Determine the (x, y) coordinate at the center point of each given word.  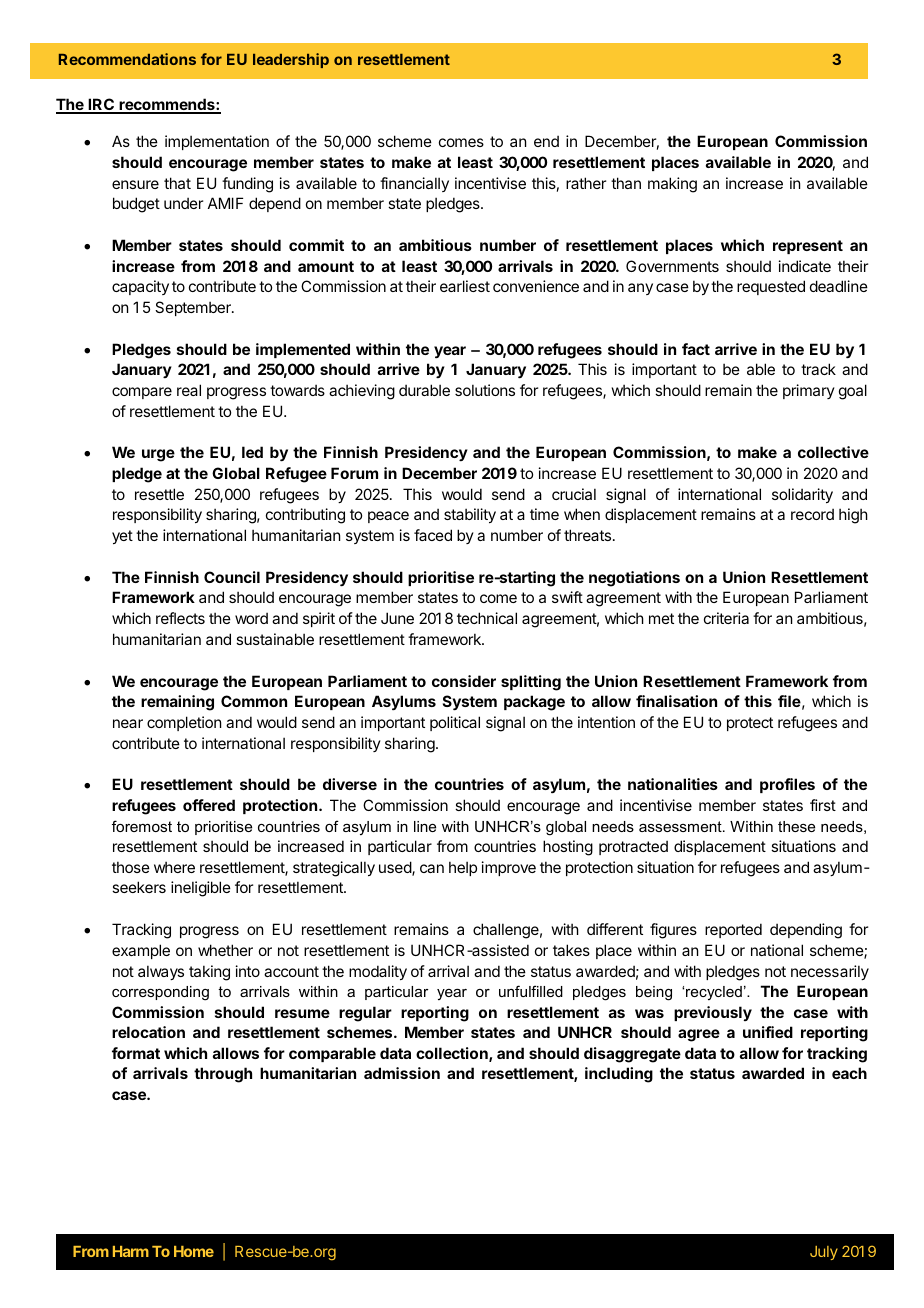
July (824, 1253)
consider (464, 681)
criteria (726, 618)
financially (414, 184)
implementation (217, 142)
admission (402, 1073)
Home (194, 1251)
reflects (180, 618)
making (672, 185)
